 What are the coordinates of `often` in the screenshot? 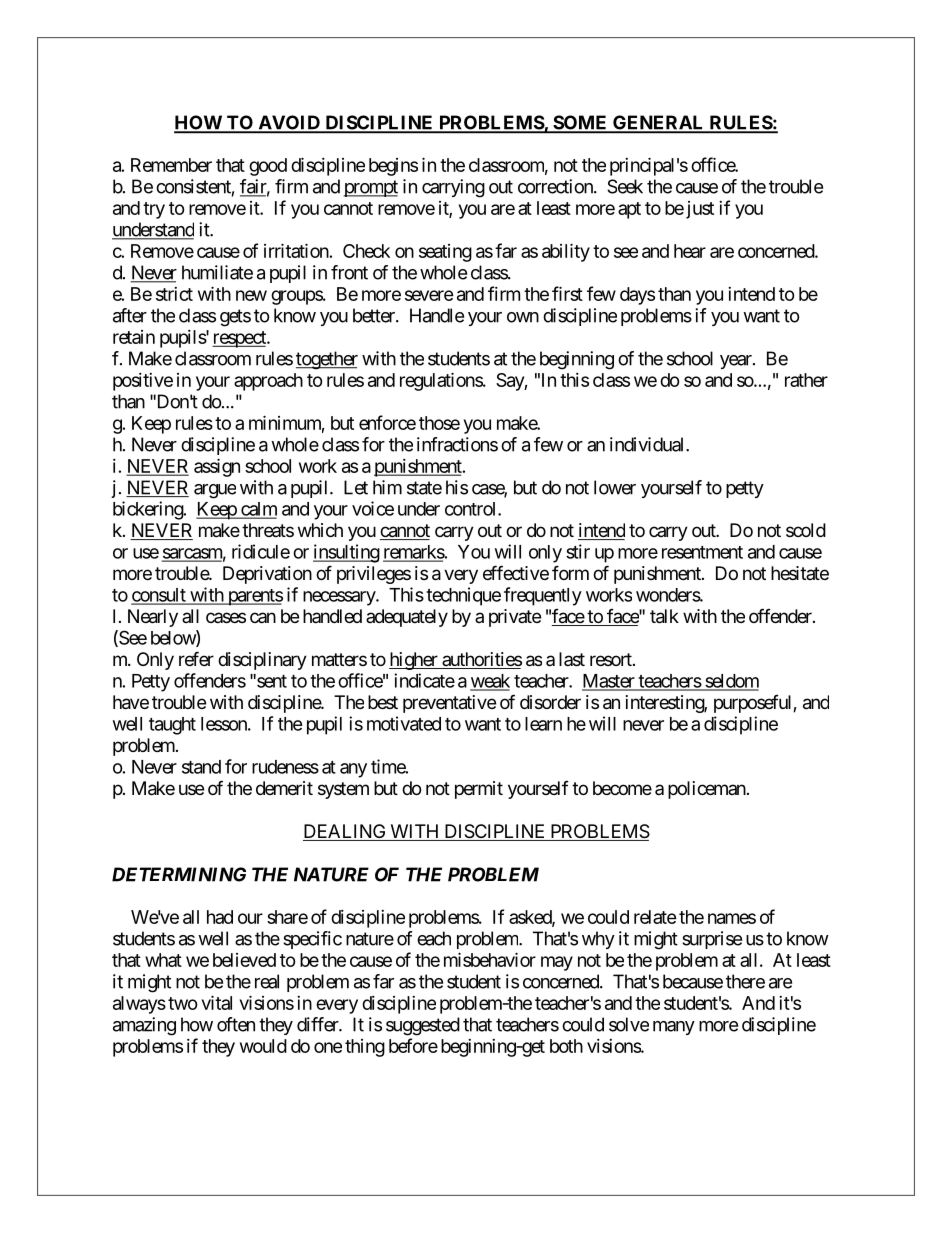 It's located at (236, 1024).
